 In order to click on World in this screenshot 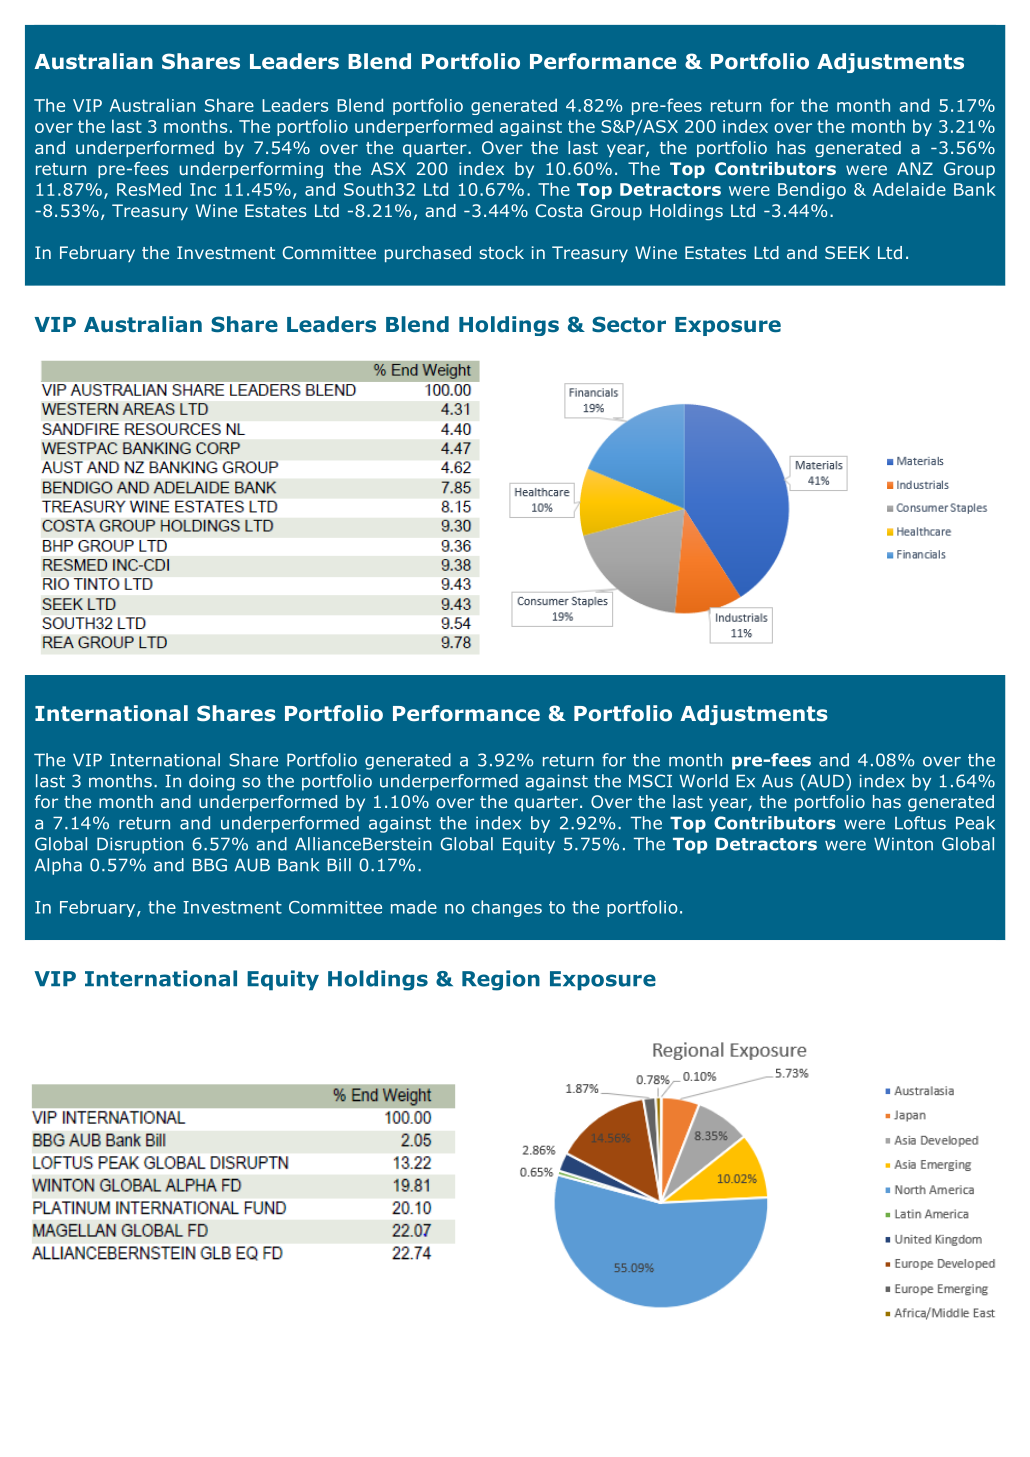, I will do `click(704, 781)`.
